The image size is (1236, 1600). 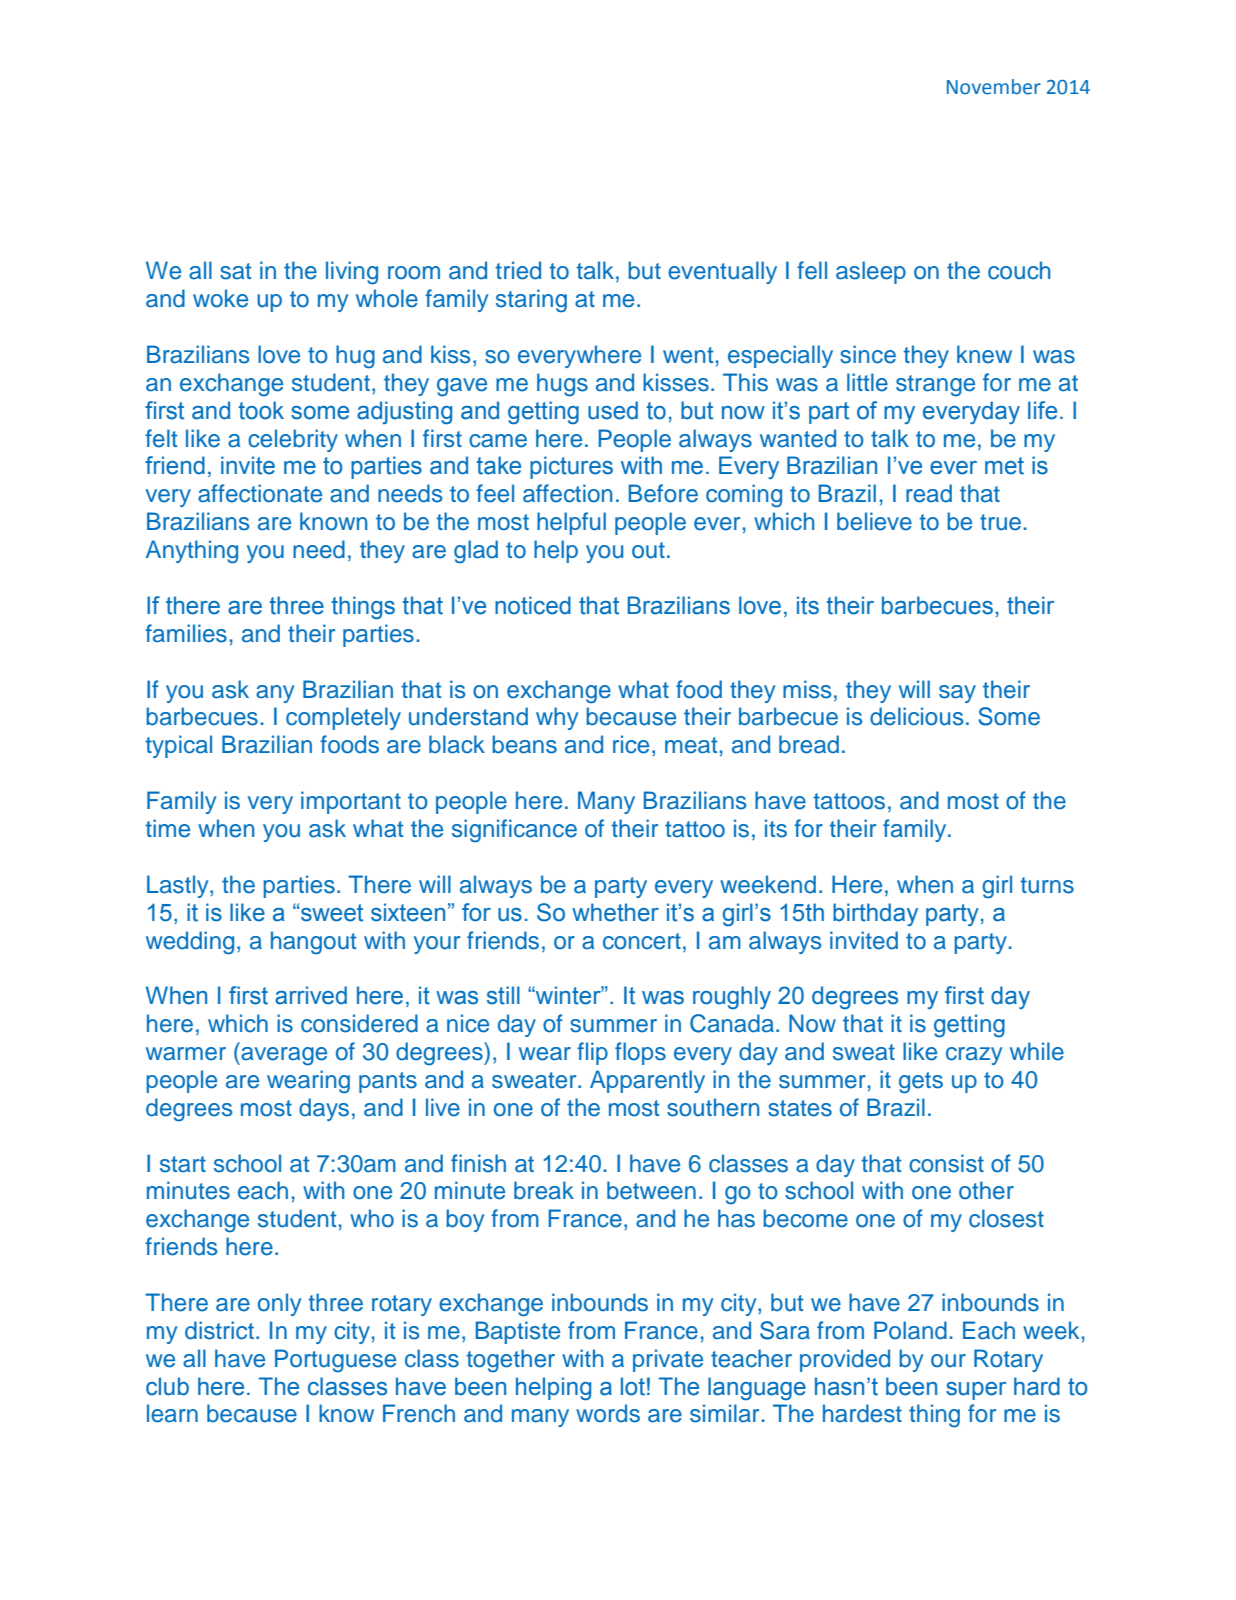 I want to click on rice, so click(x=631, y=744).
